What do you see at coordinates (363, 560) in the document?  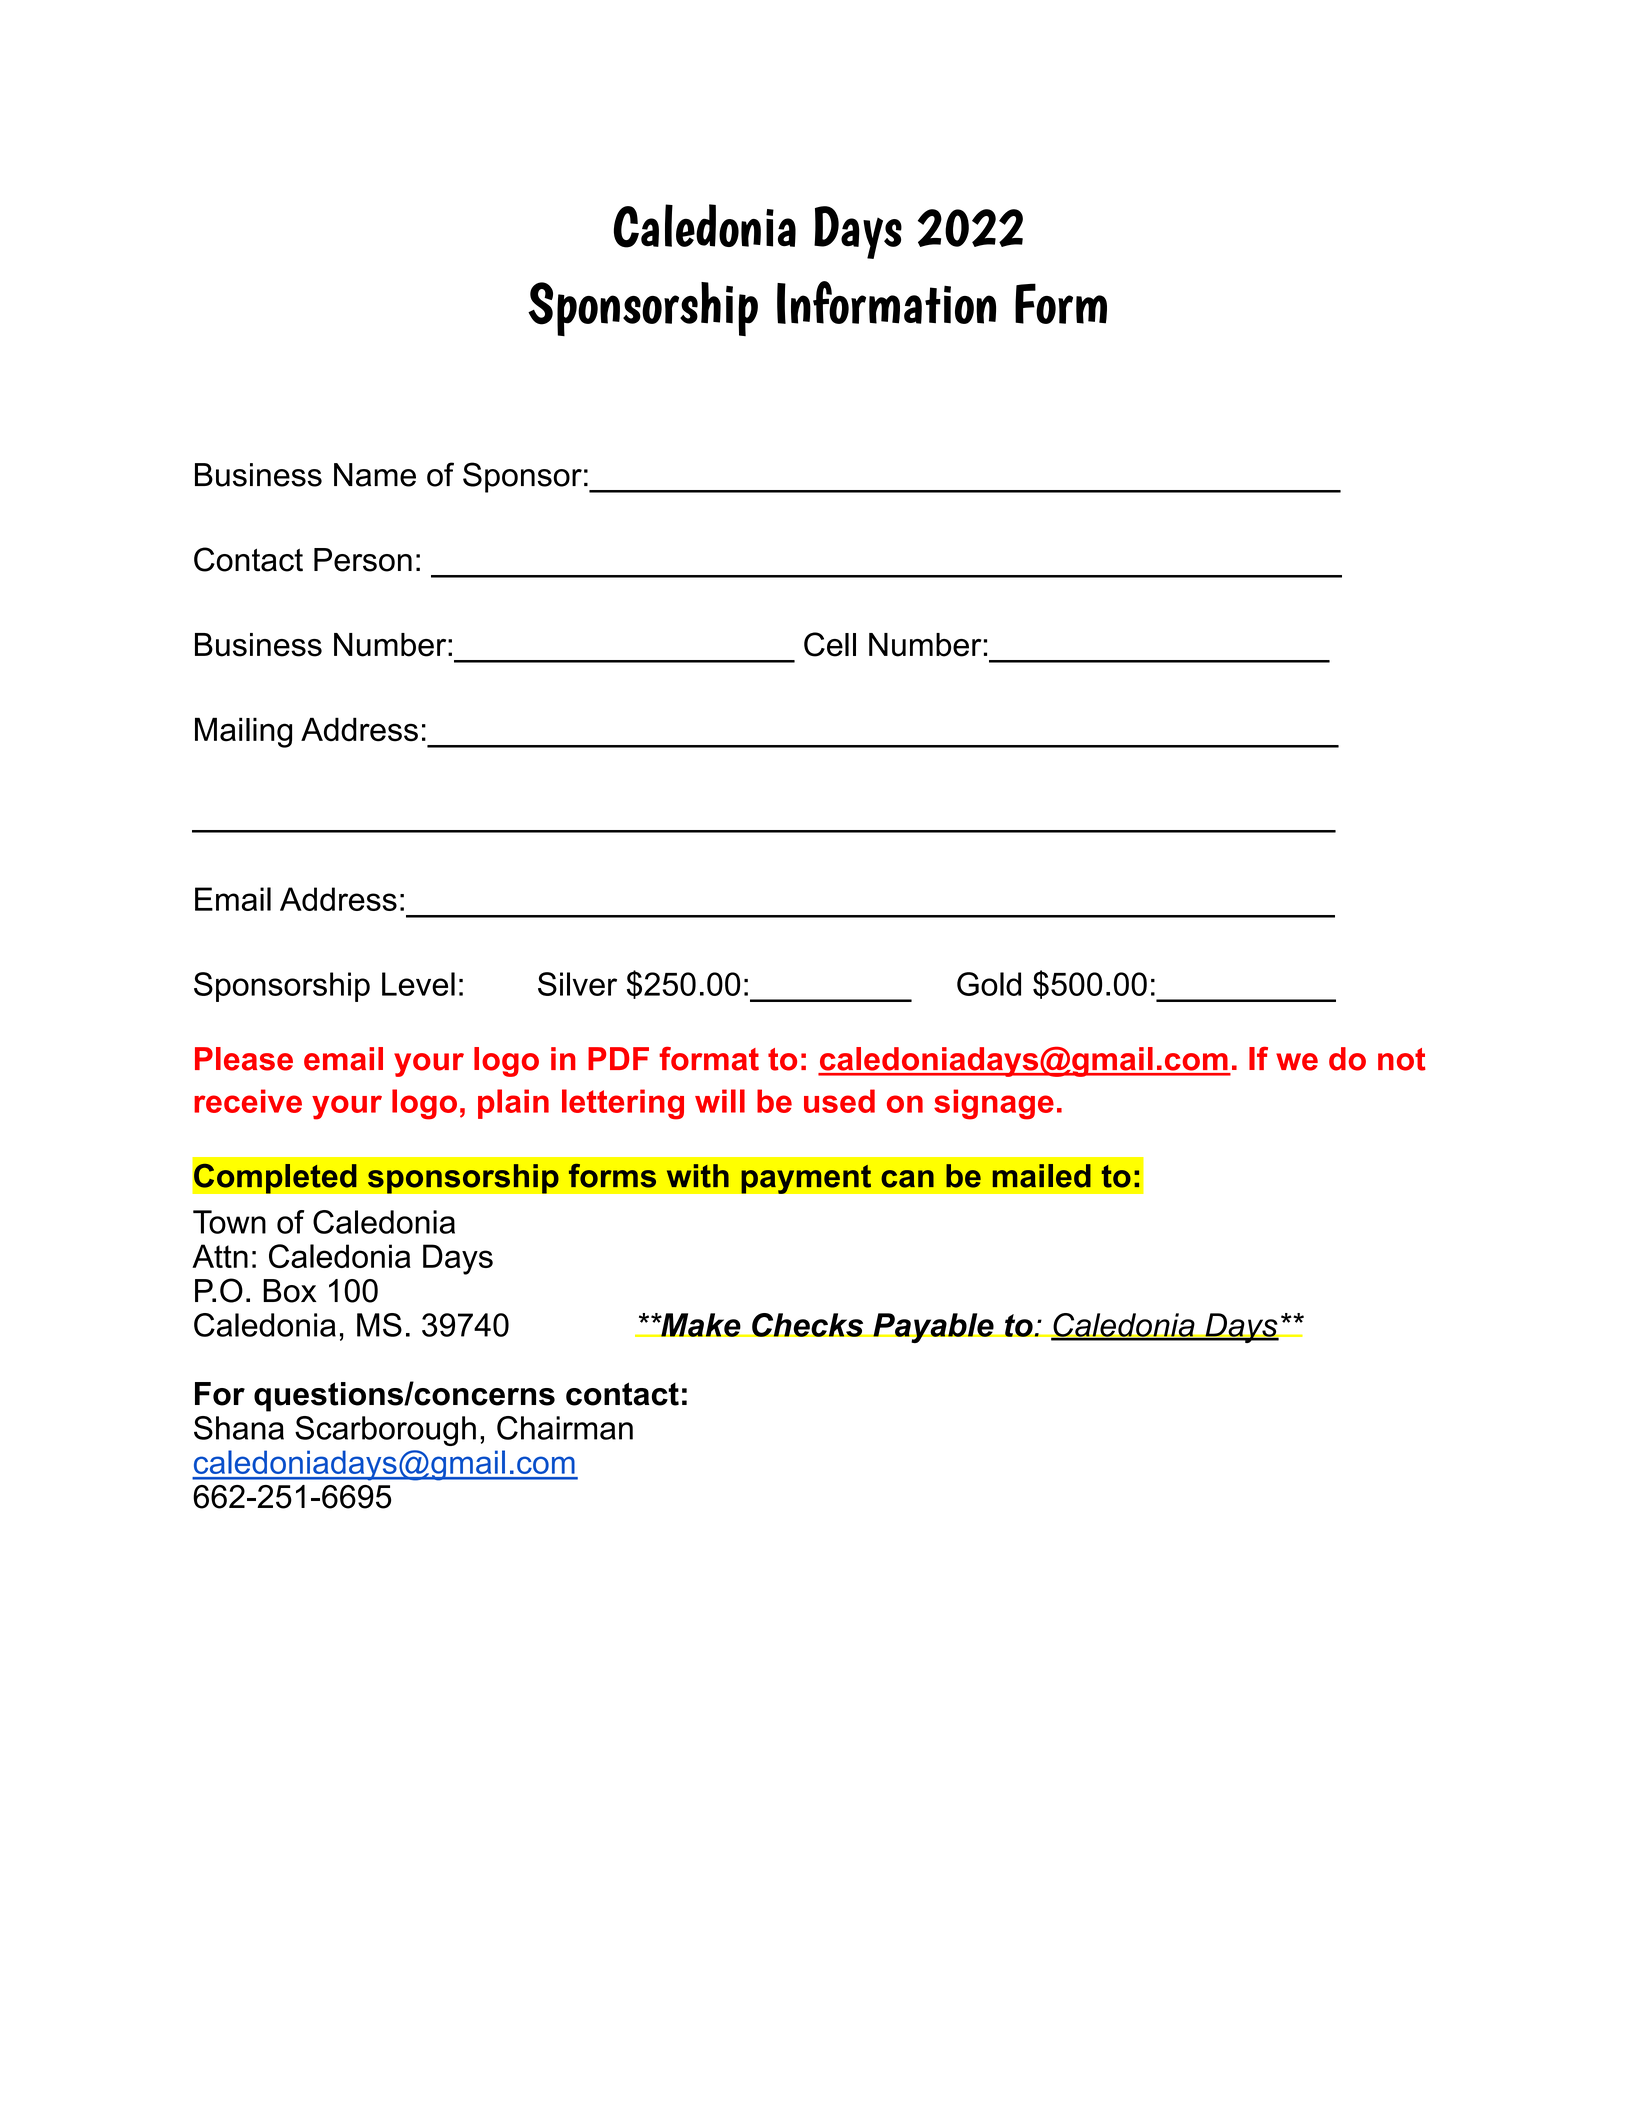 I see `Person` at bounding box center [363, 560].
